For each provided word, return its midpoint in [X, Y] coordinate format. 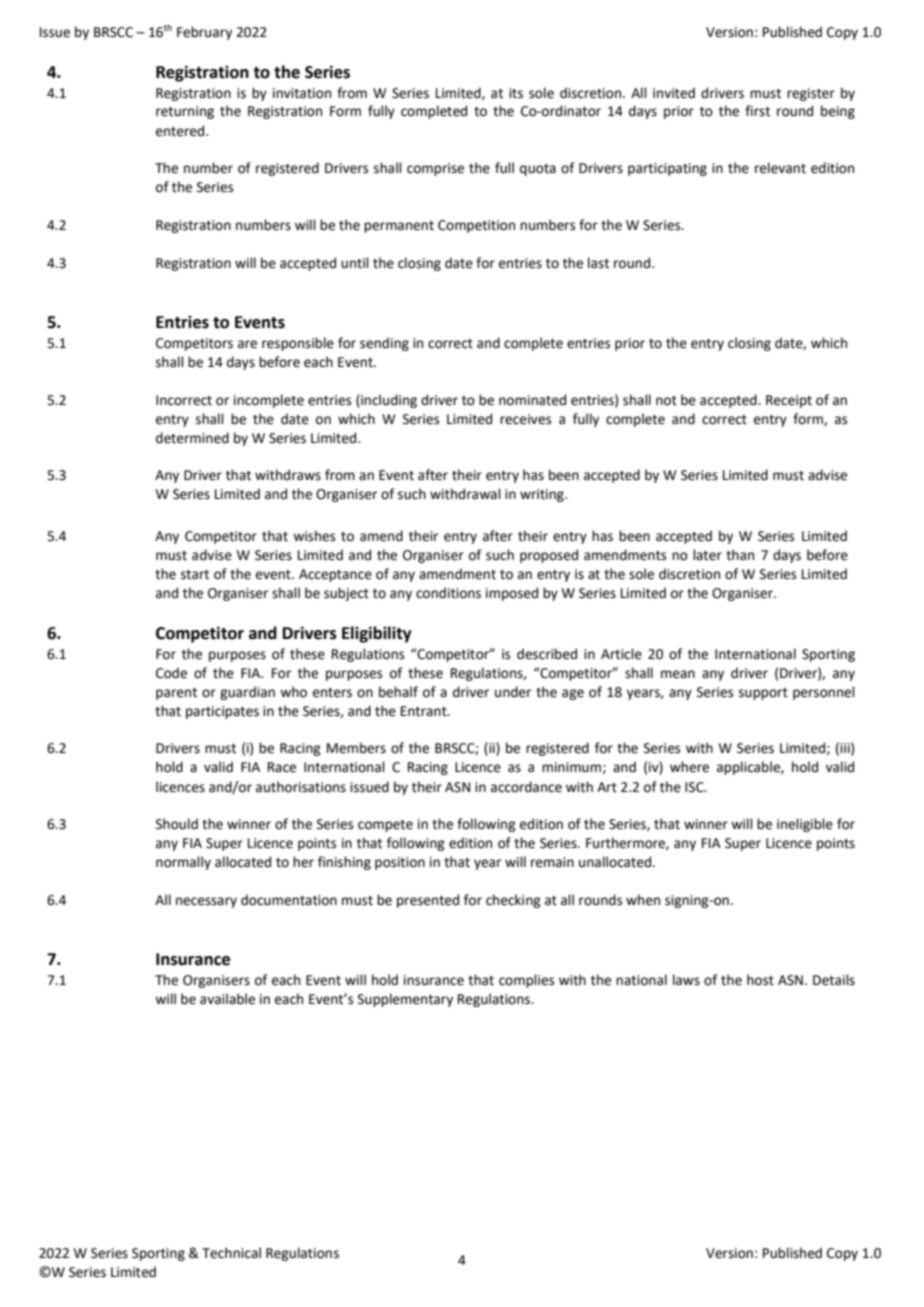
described [547, 654]
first [757, 111]
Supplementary [405, 1000]
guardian [247, 693]
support [763, 694]
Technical [231, 1253]
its [516, 93]
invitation [302, 93]
